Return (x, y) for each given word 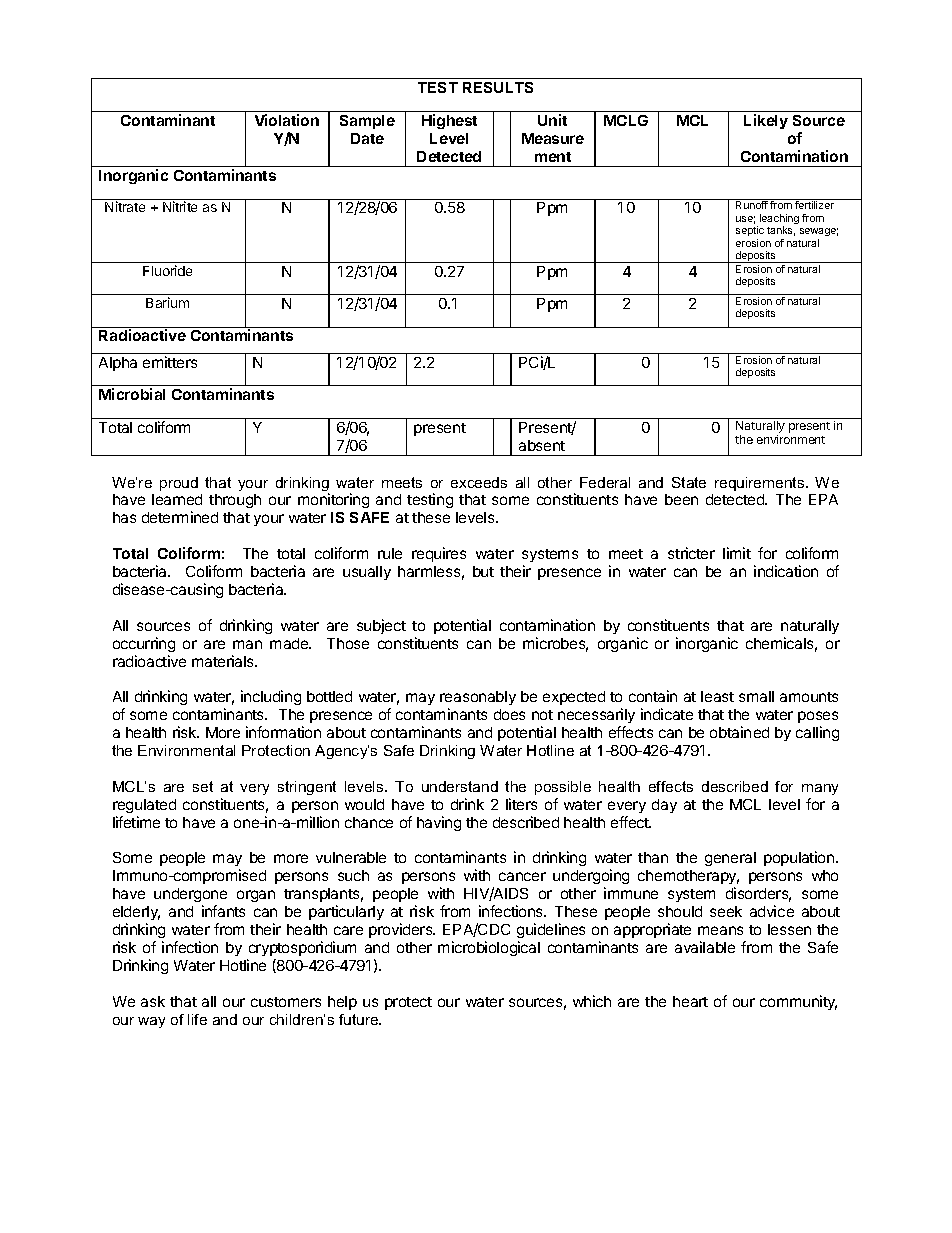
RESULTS (498, 87)
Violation (287, 120)
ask (153, 1001)
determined (180, 517)
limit (737, 553)
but (483, 571)
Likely (766, 121)
